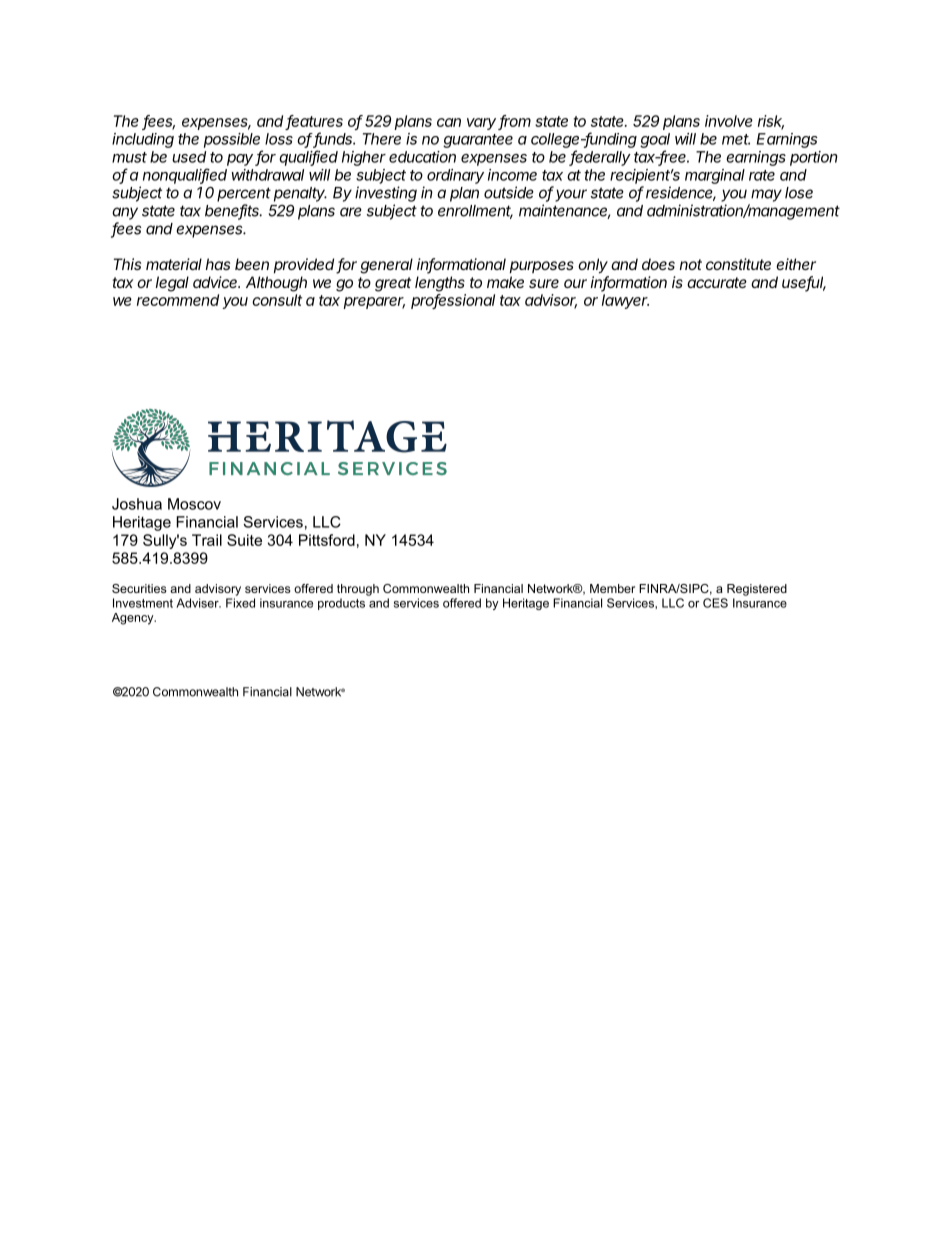  What do you see at coordinates (232, 140) in the document?
I see `possible` at bounding box center [232, 140].
